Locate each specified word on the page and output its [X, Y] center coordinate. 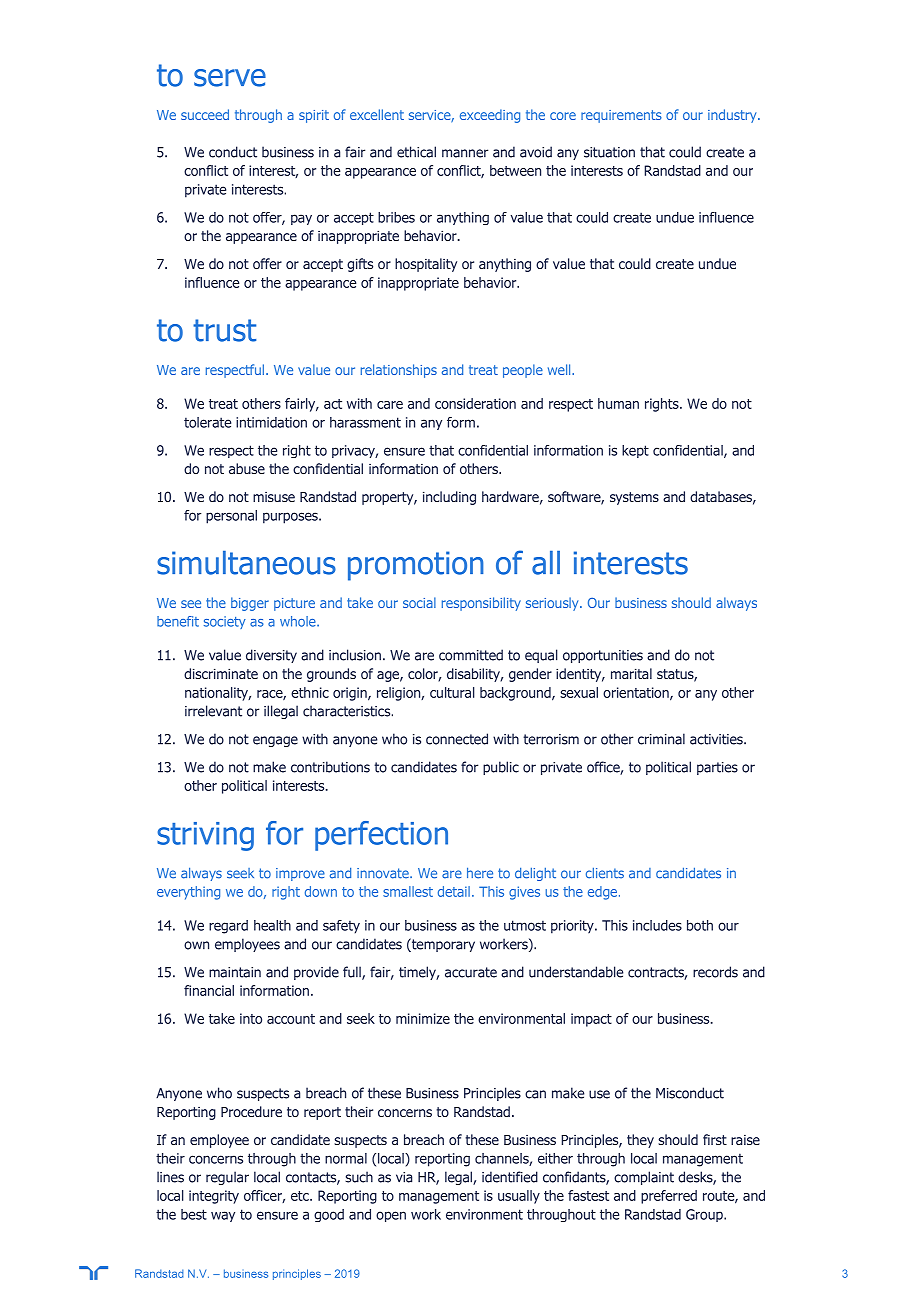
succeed [205, 114]
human [618, 403]
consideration [475, 403]
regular [227, 1178]
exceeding [490, 116]
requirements [621, 116]
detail [454, 891]
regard [228, 927]
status [676, 675]
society [225, 622]
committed [471, 655]
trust [224, 330]
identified [510, 1177]
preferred [669, 1197]
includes [657, 925]
